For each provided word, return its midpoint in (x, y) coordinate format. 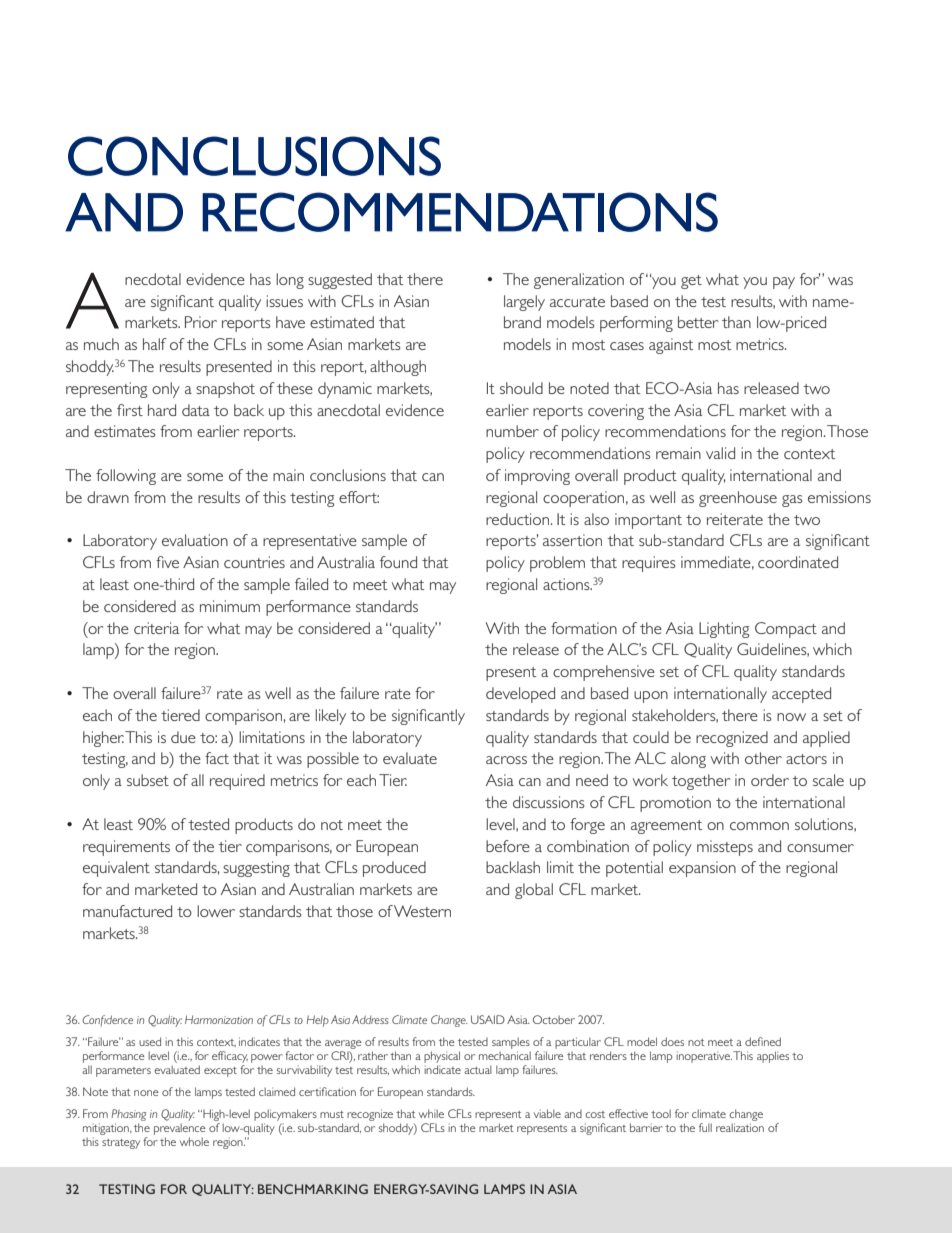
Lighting (724, 630)
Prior (201, 322)
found (398, 562)
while (431, 1113)
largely (524, 303)
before (508, 846)
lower (216, 911)
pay (784, 283)
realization (740, 1127)
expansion (702, 869)
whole (194, 1141)
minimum (230, 606)
